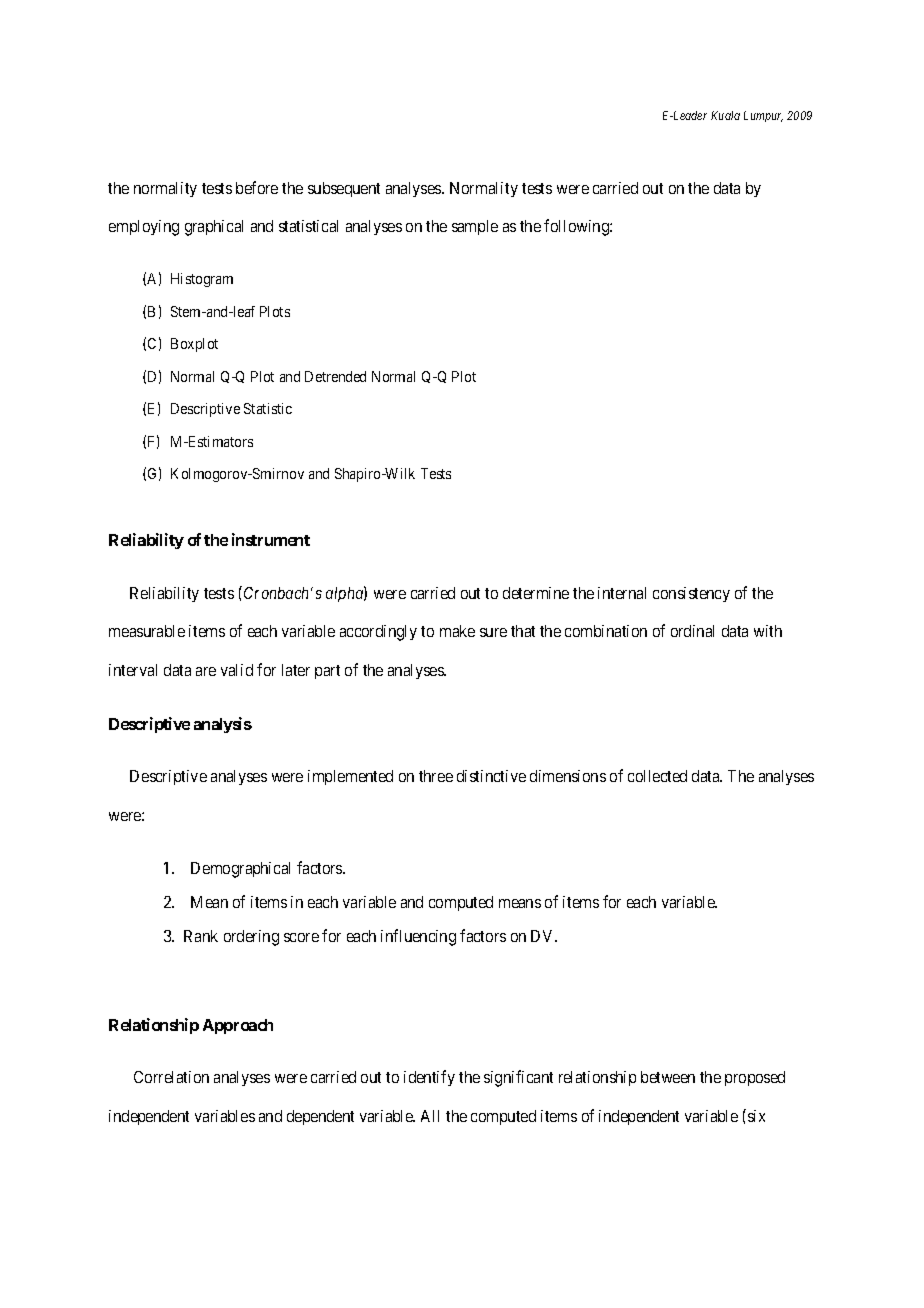  I want to click on following, so click(577, 227).
